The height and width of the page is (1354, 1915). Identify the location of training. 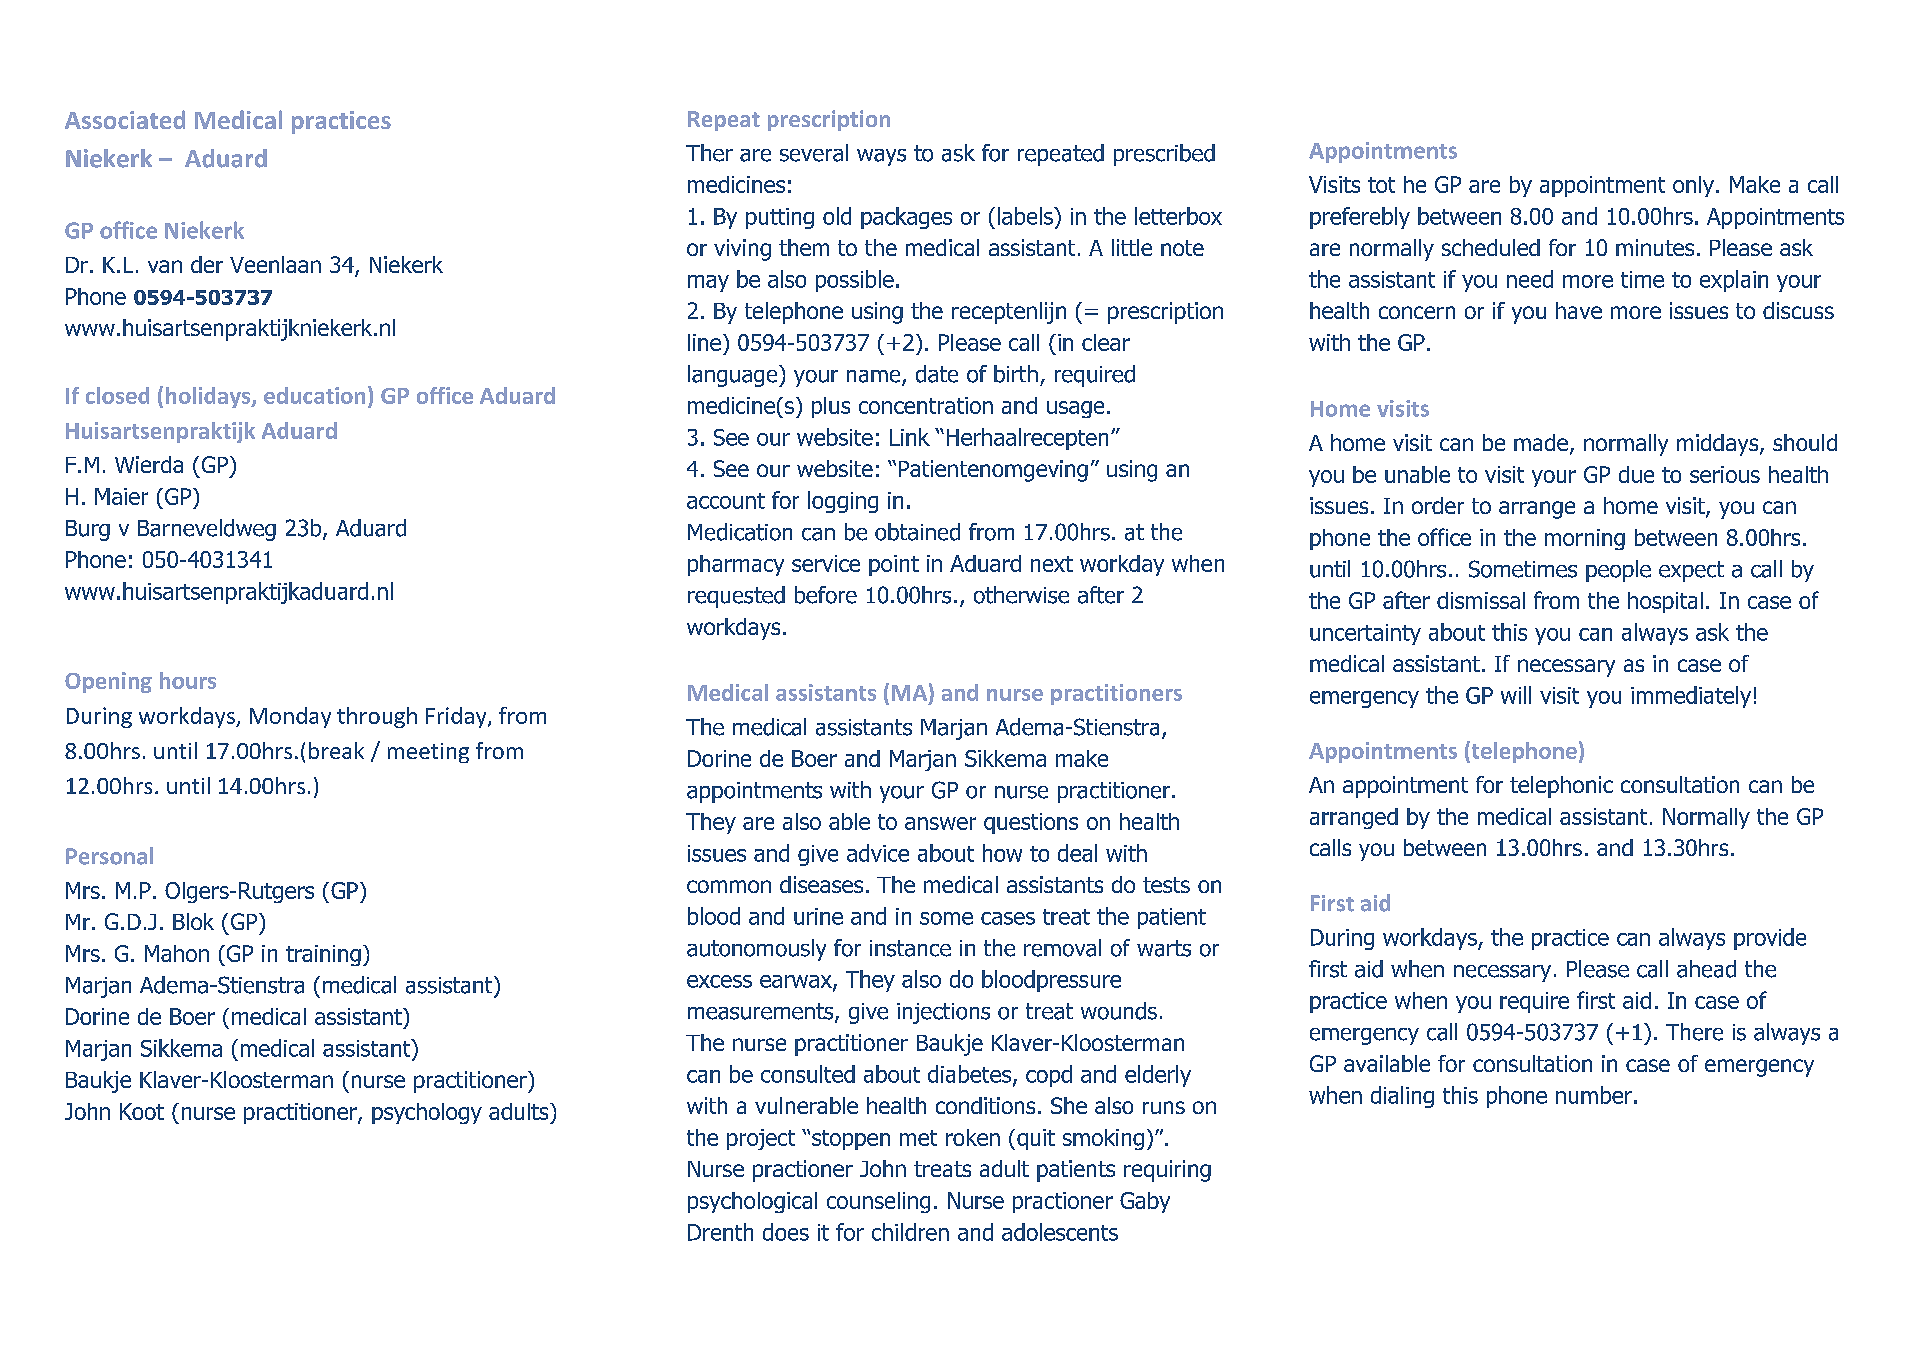
(323, 955).
